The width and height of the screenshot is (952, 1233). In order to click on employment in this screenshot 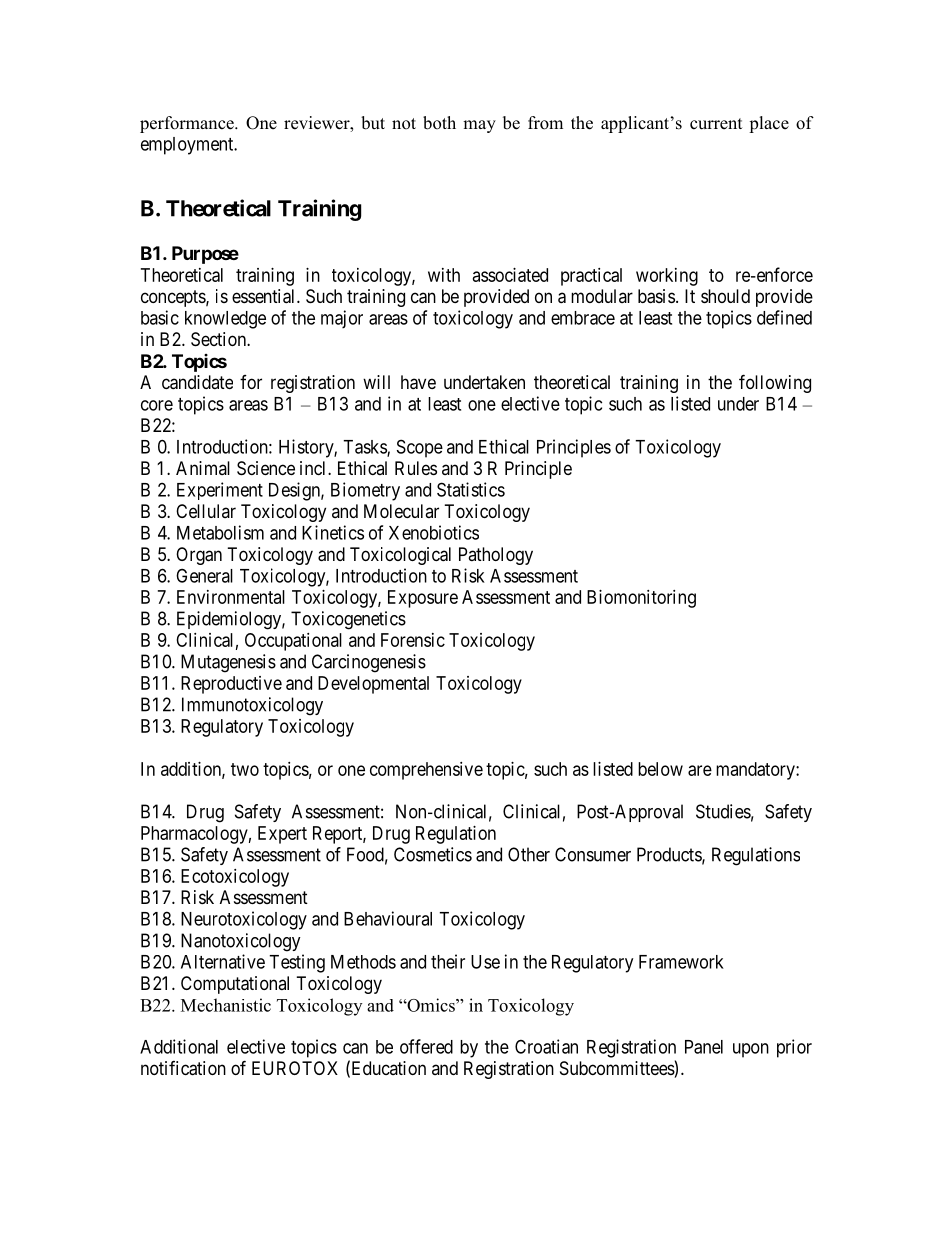, I will do `click(188, 146)`.
